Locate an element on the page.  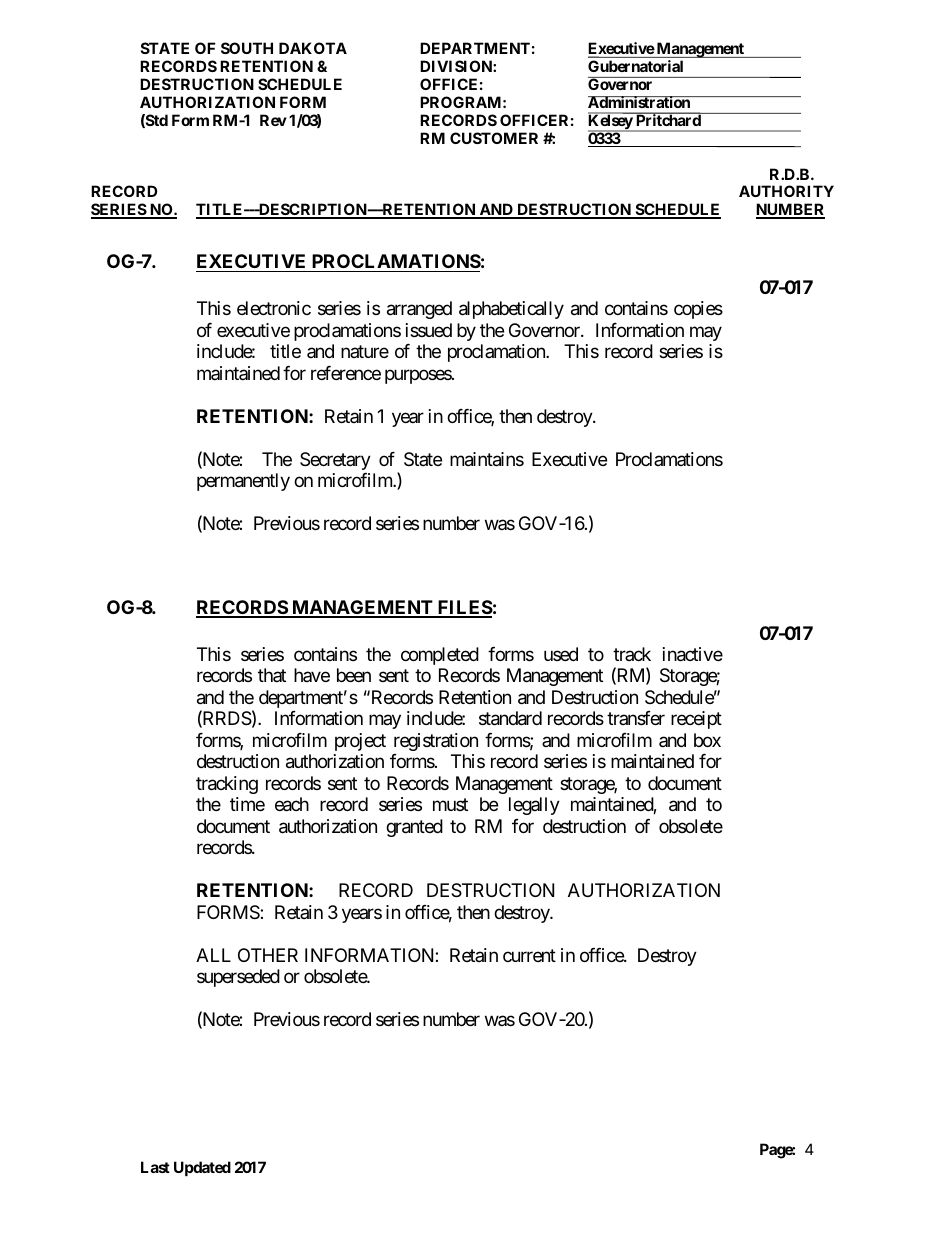
current is located at coordinates (529, 955).
